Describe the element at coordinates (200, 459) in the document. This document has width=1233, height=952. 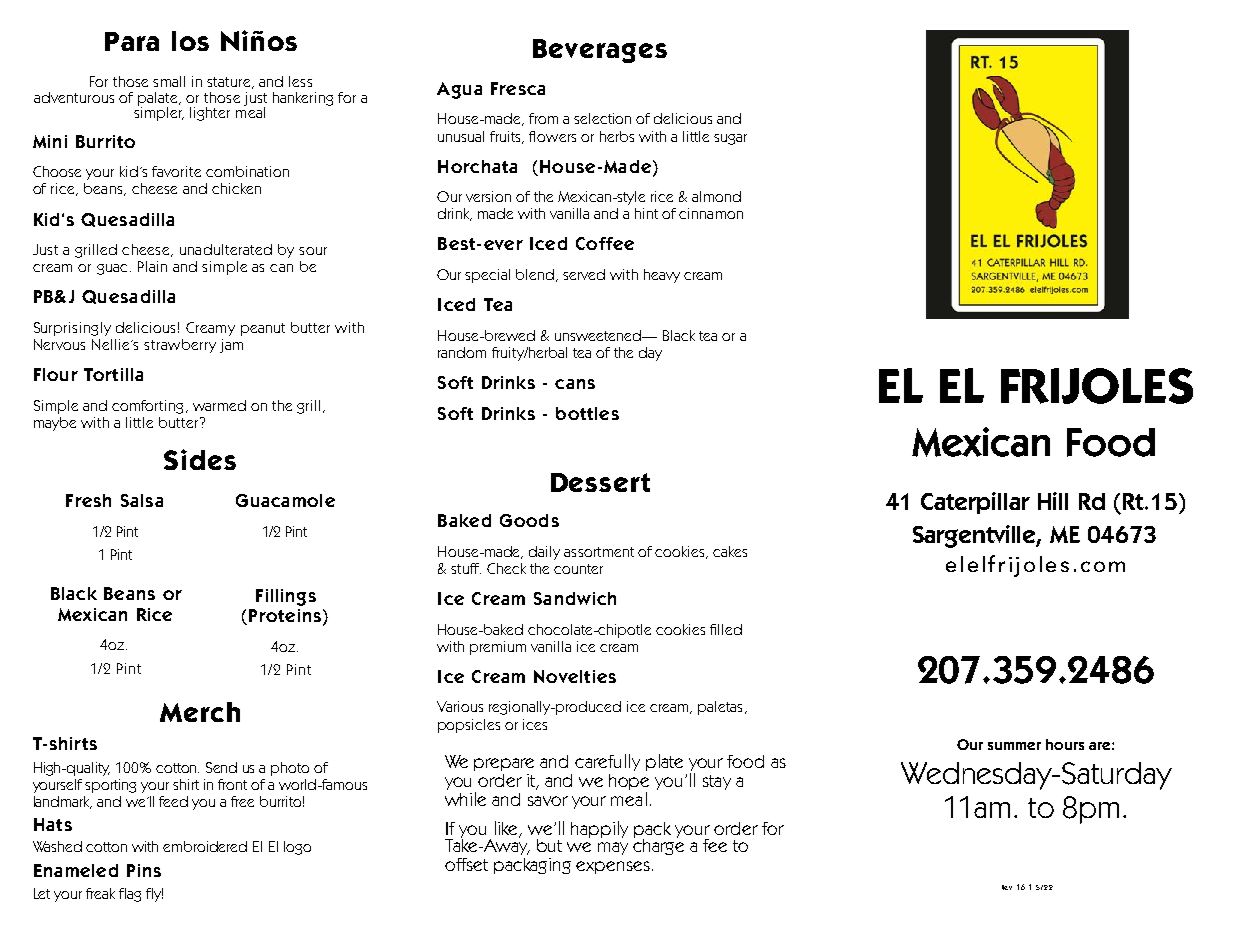
I see `Sides` at that location.
